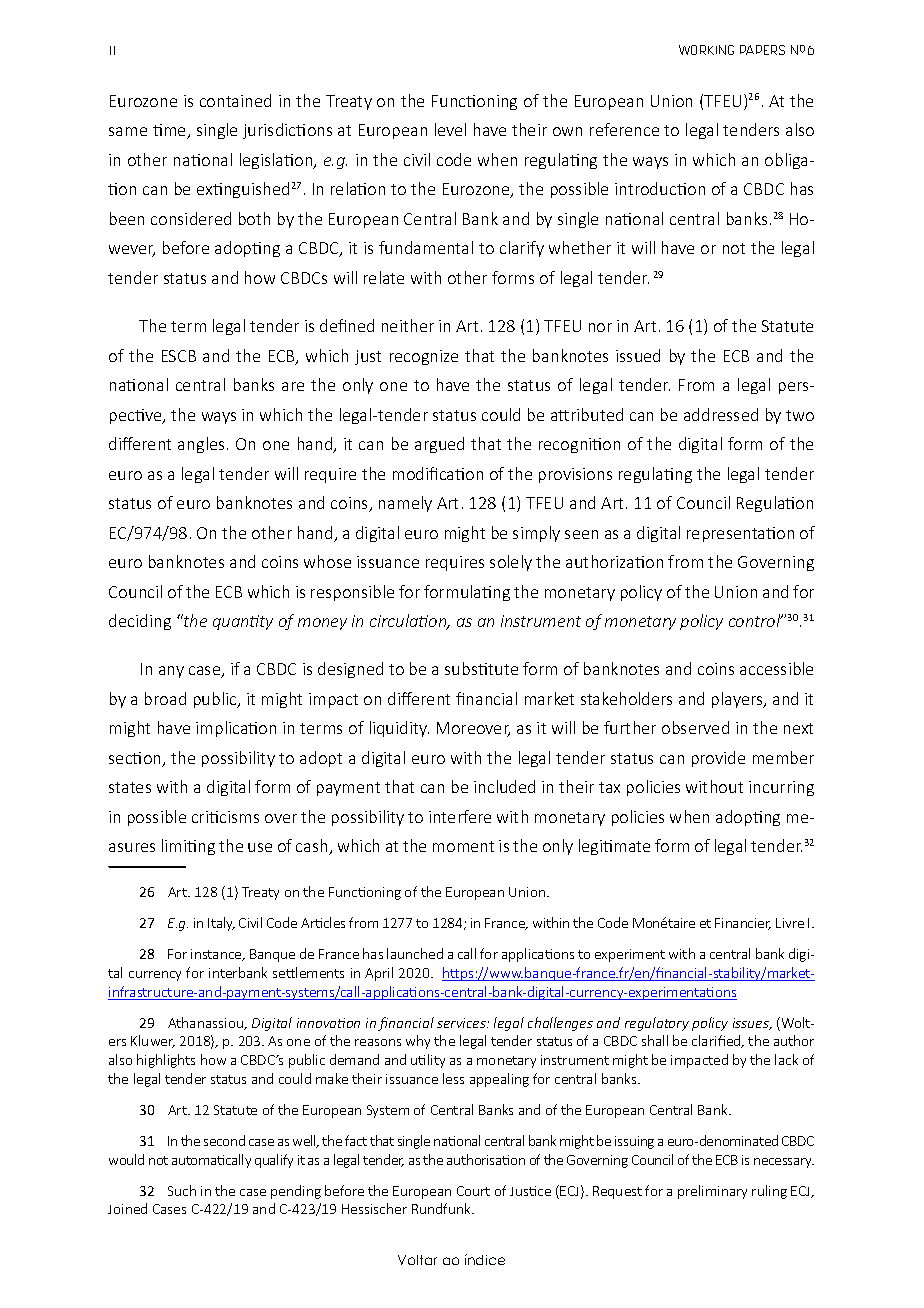  Describe the element at coordinates (235, 100) in the image. I see `contained` at that location.
